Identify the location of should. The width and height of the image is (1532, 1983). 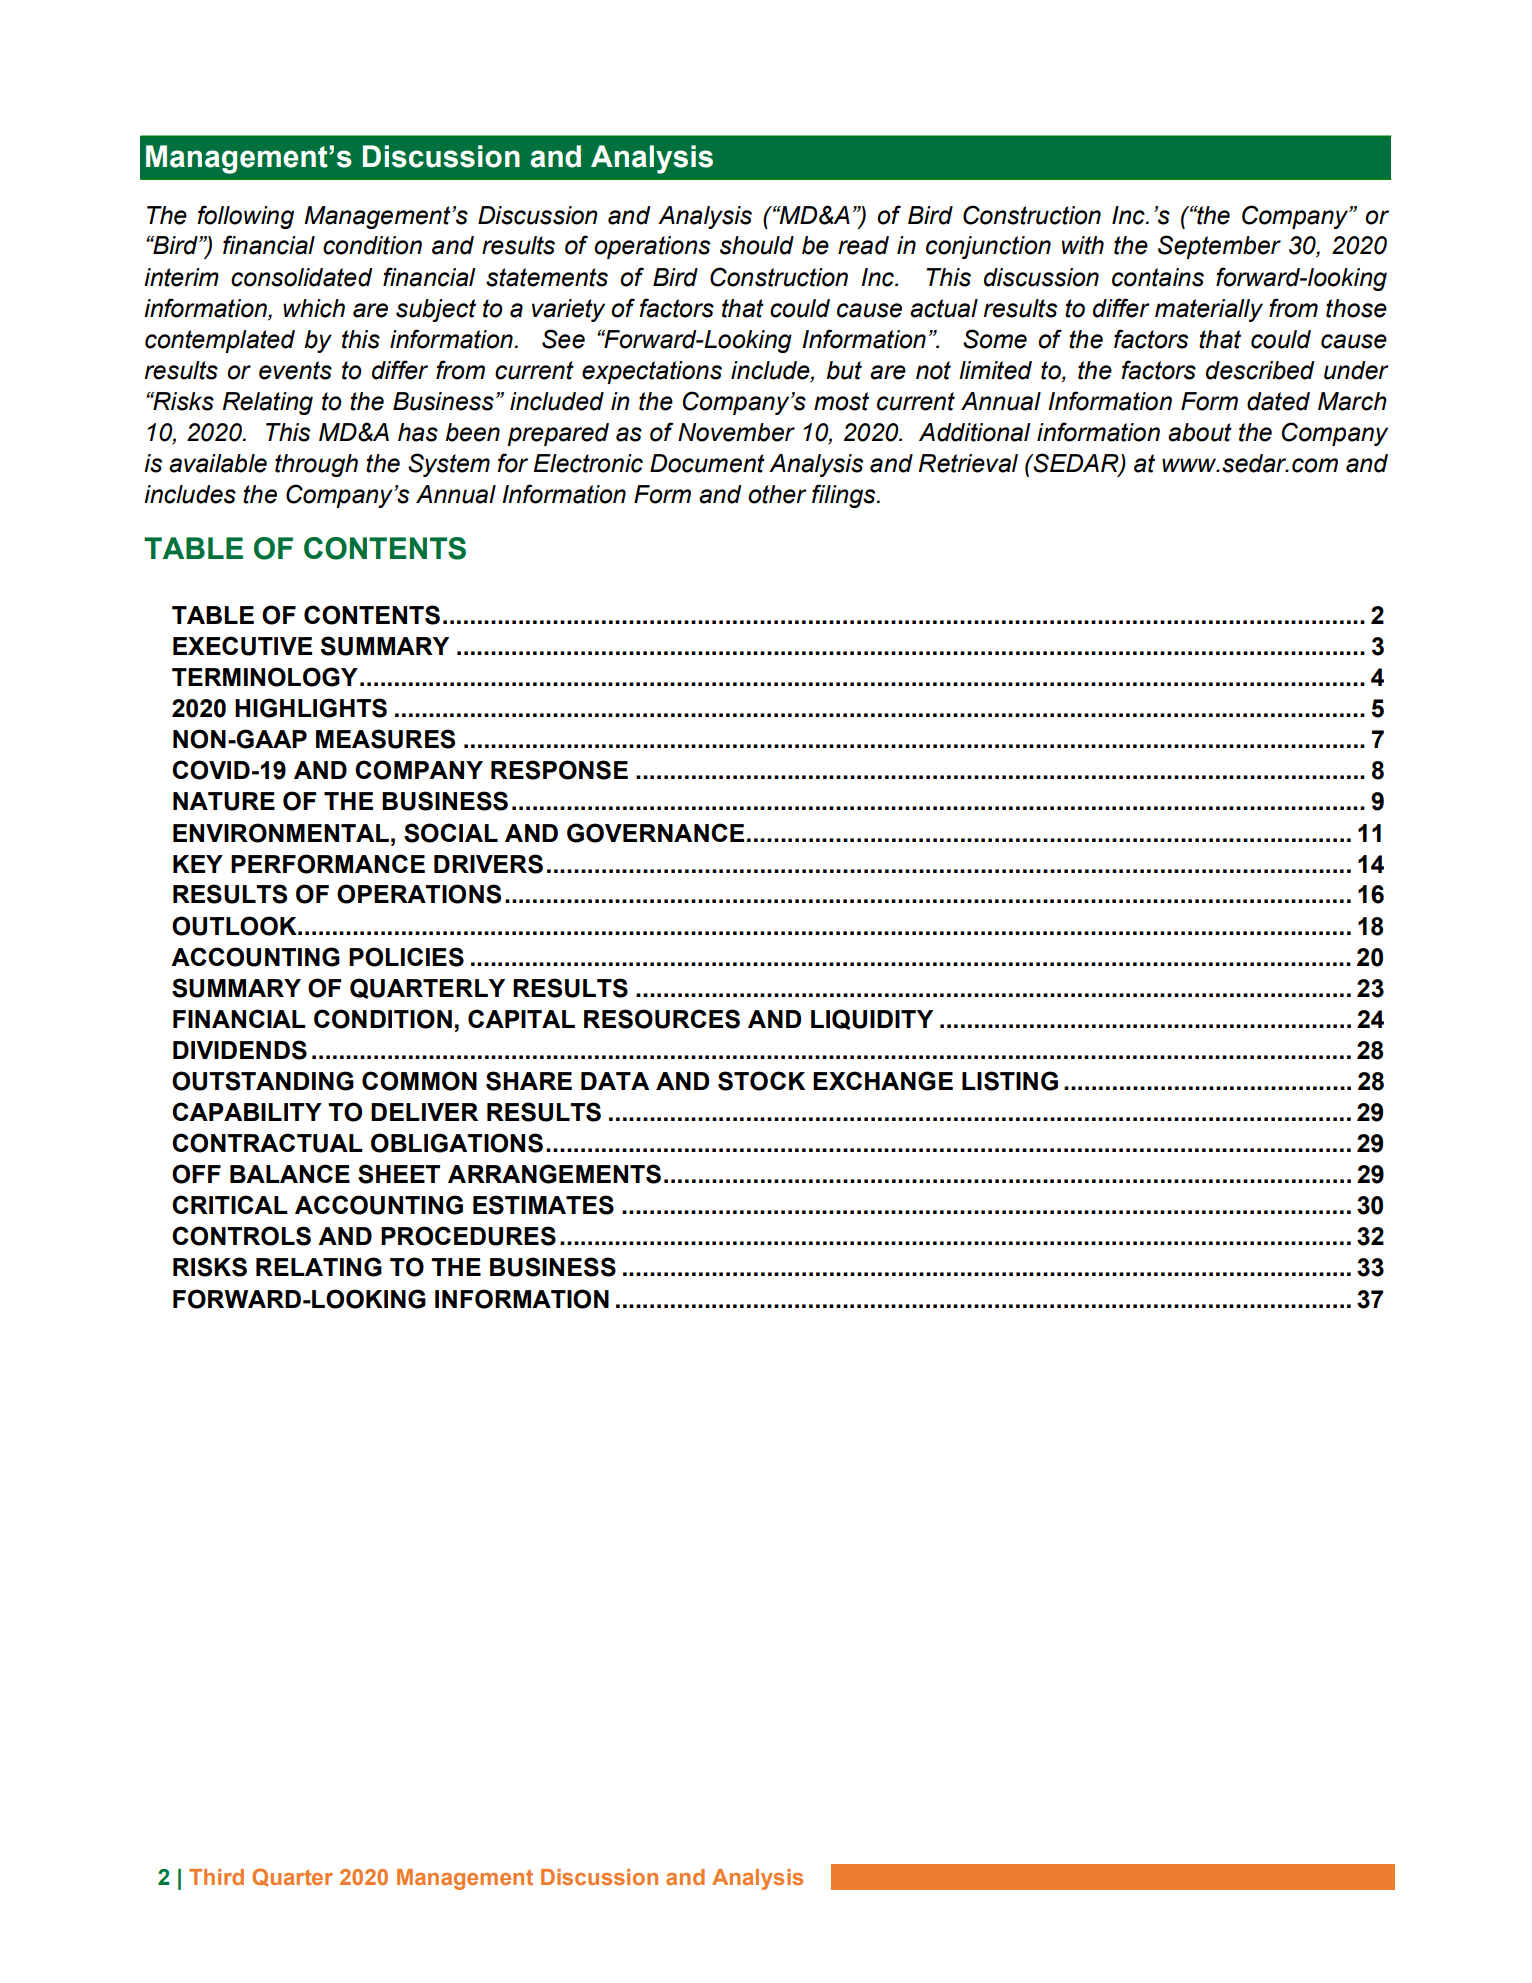
(757, 245).
